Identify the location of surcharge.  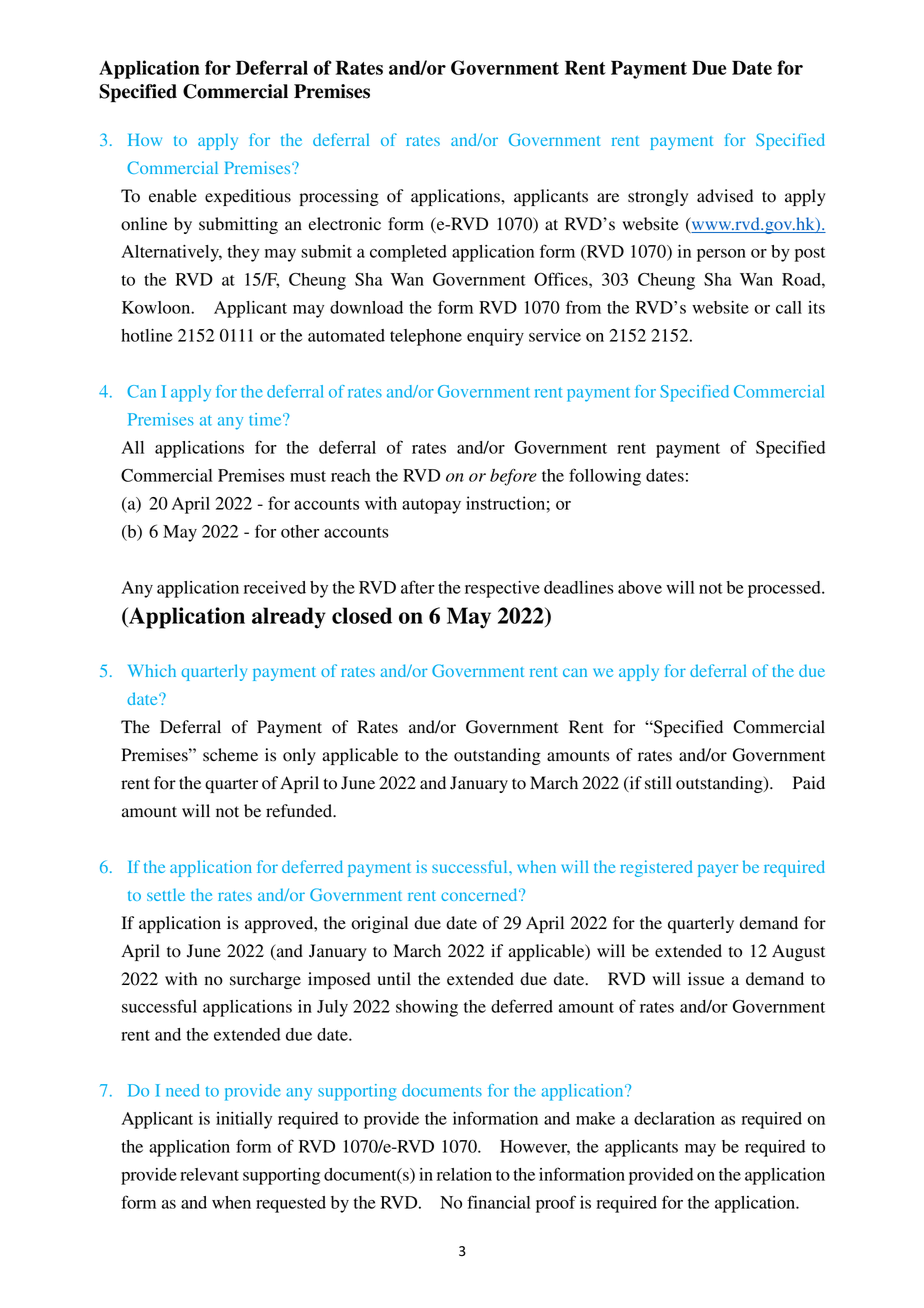
(265, 980).
